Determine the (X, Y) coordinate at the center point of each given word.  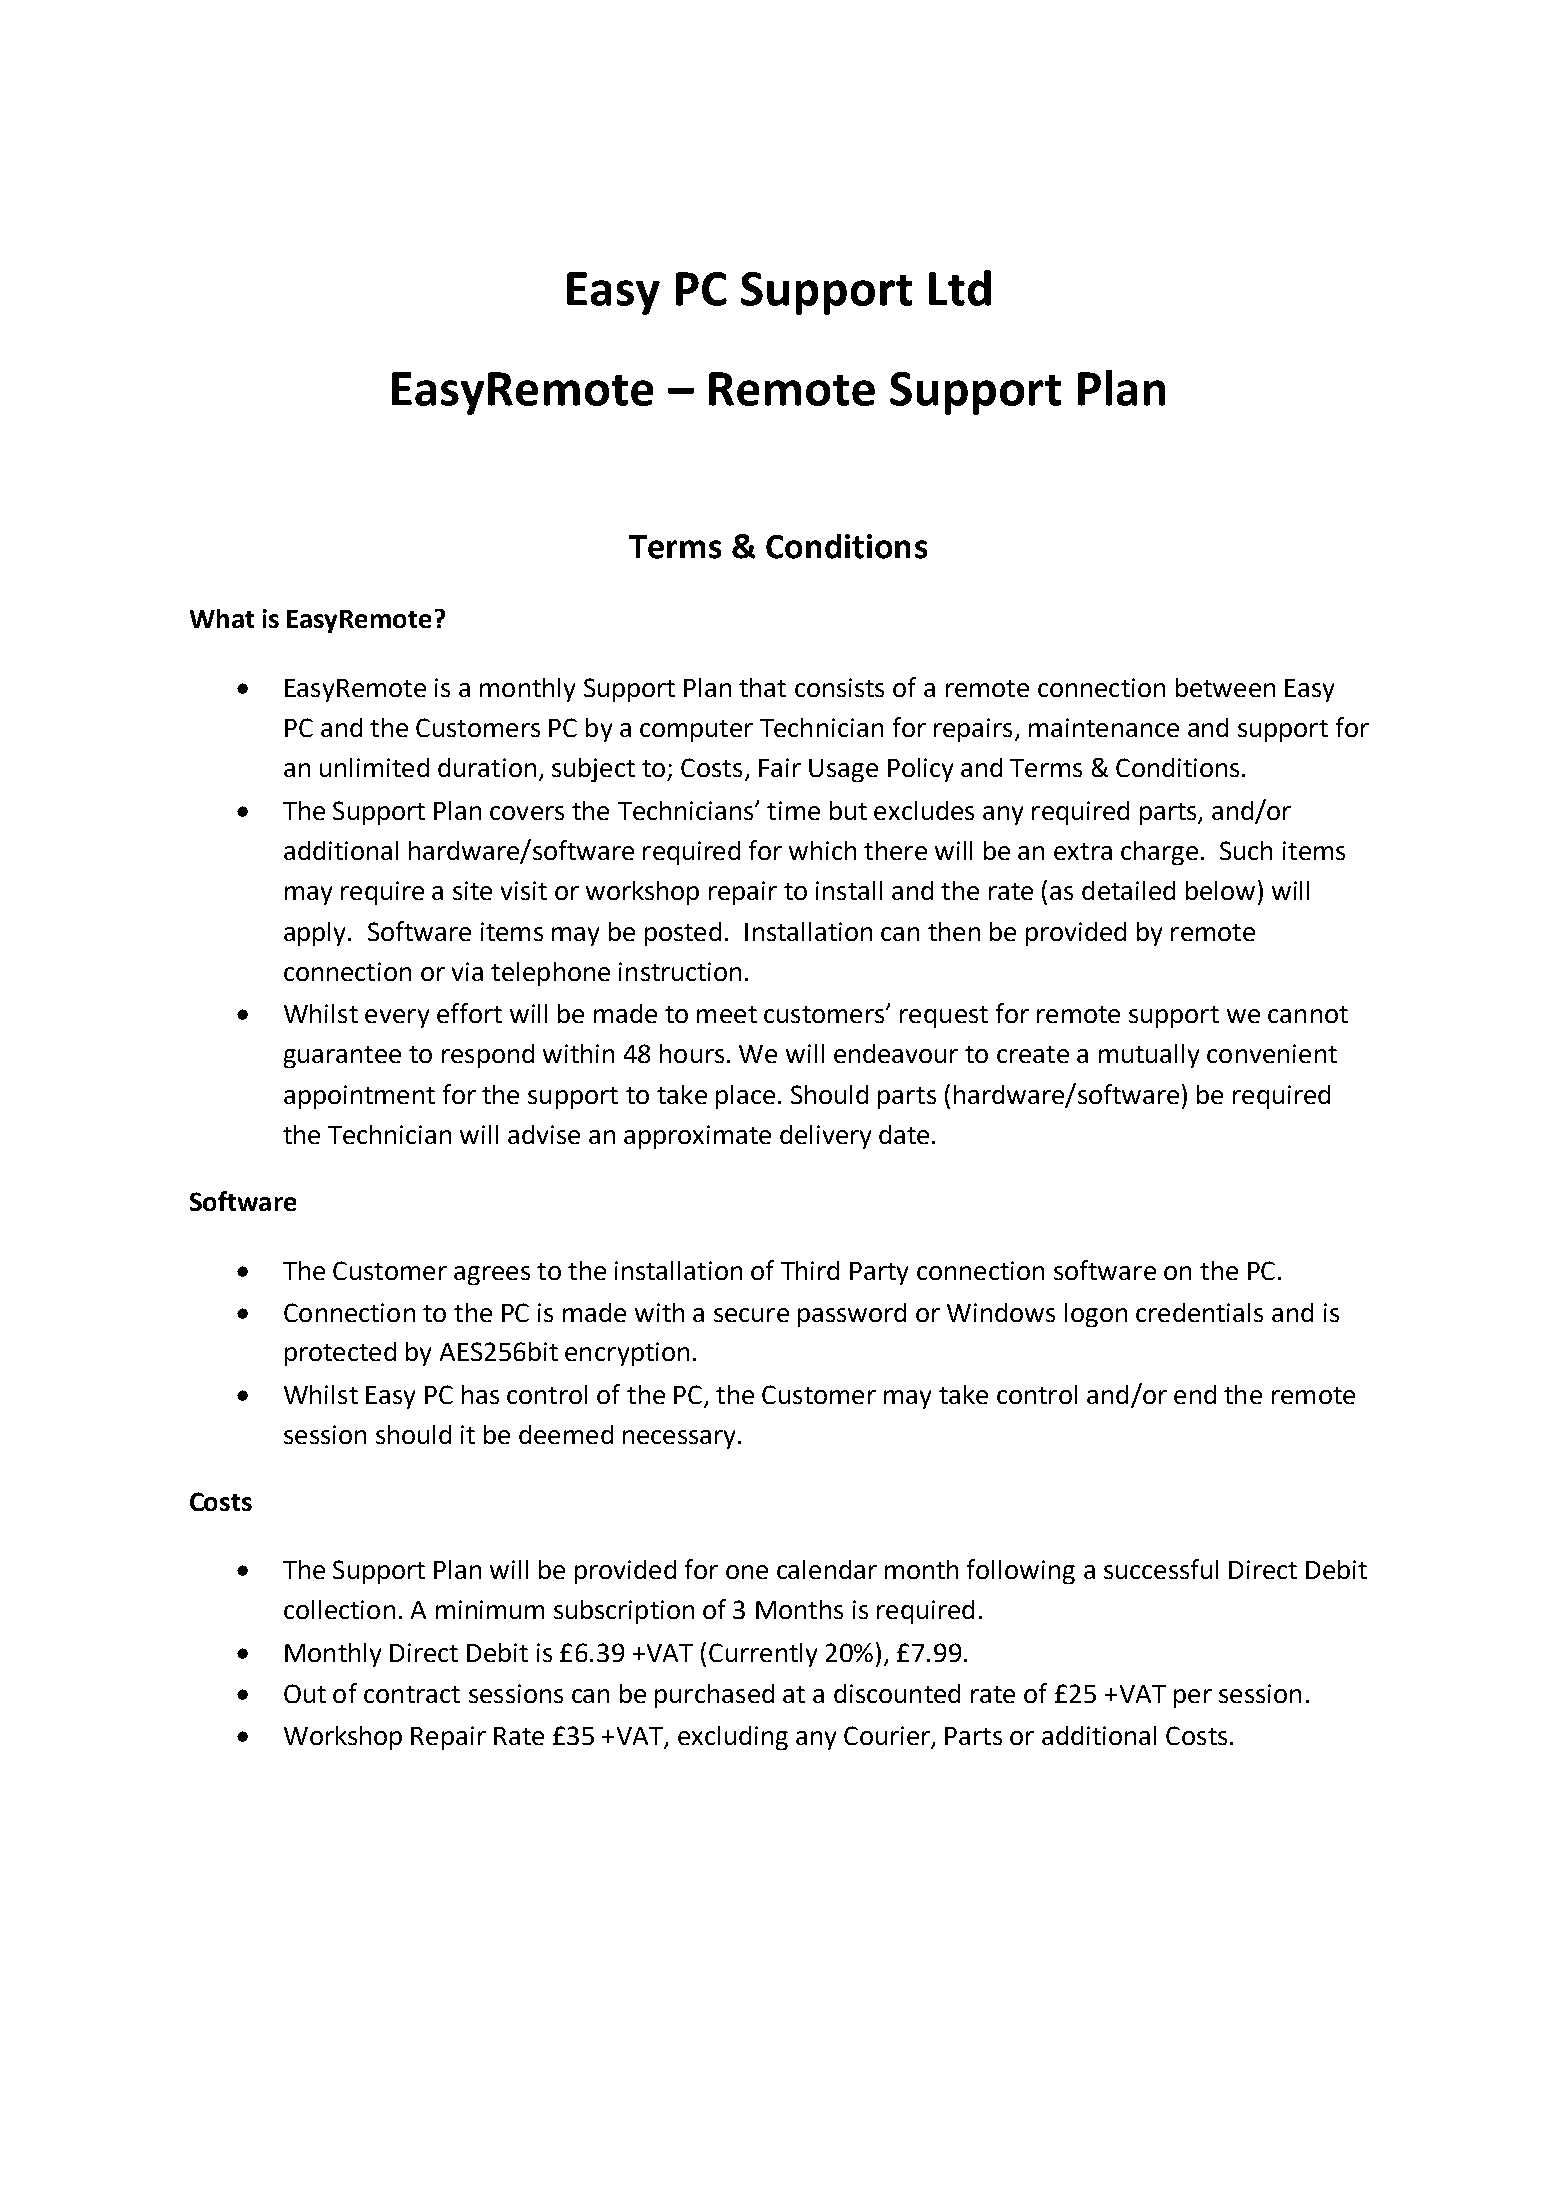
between (1225, 687)
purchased (714, 1696)
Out (305, 1693)
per (1193, 1698)
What (222, 618)
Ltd (960, 288)
